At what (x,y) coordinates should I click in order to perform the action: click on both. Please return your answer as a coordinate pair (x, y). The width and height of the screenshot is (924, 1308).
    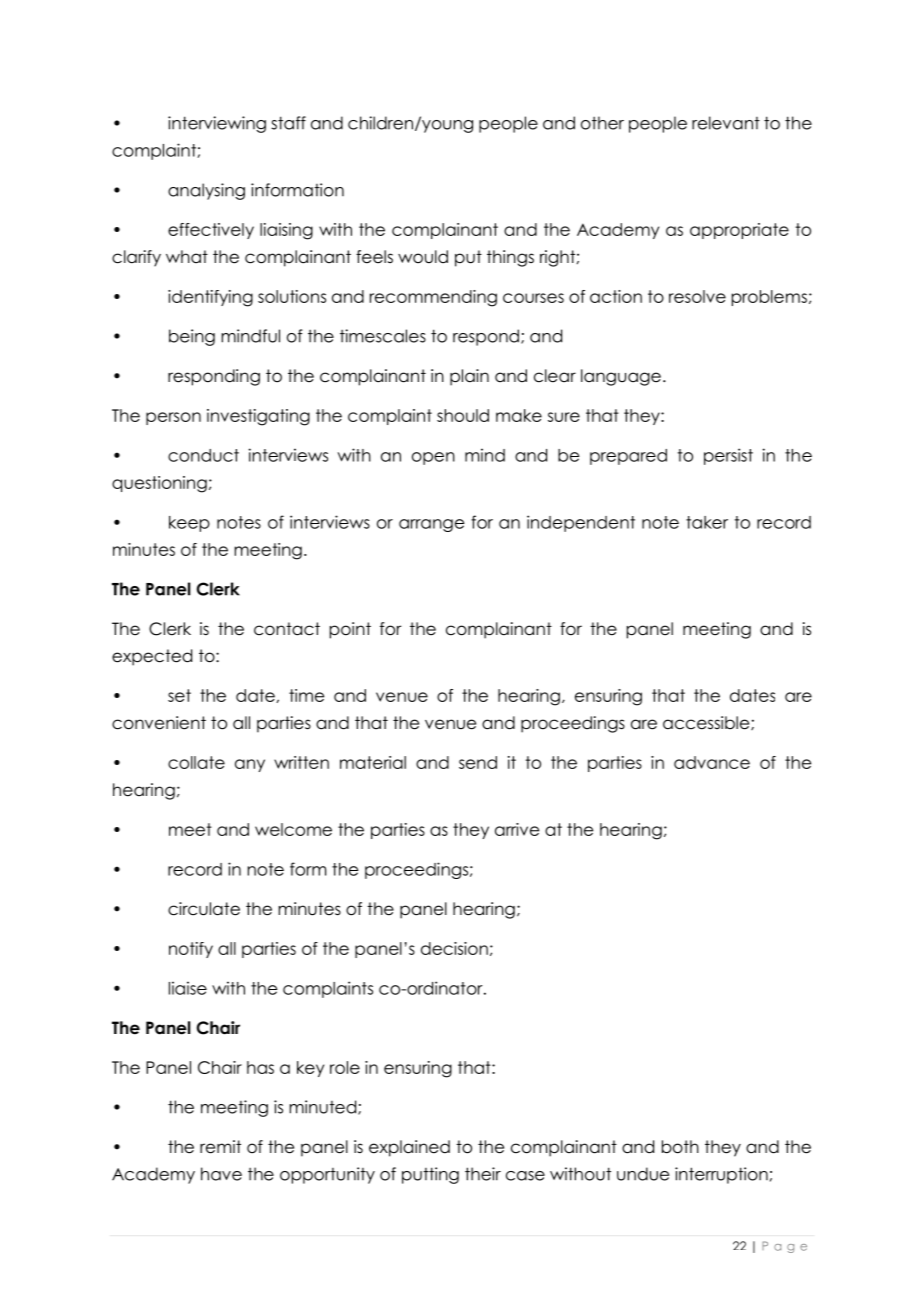
    Looking at the image, I should click on (680, 1147).
